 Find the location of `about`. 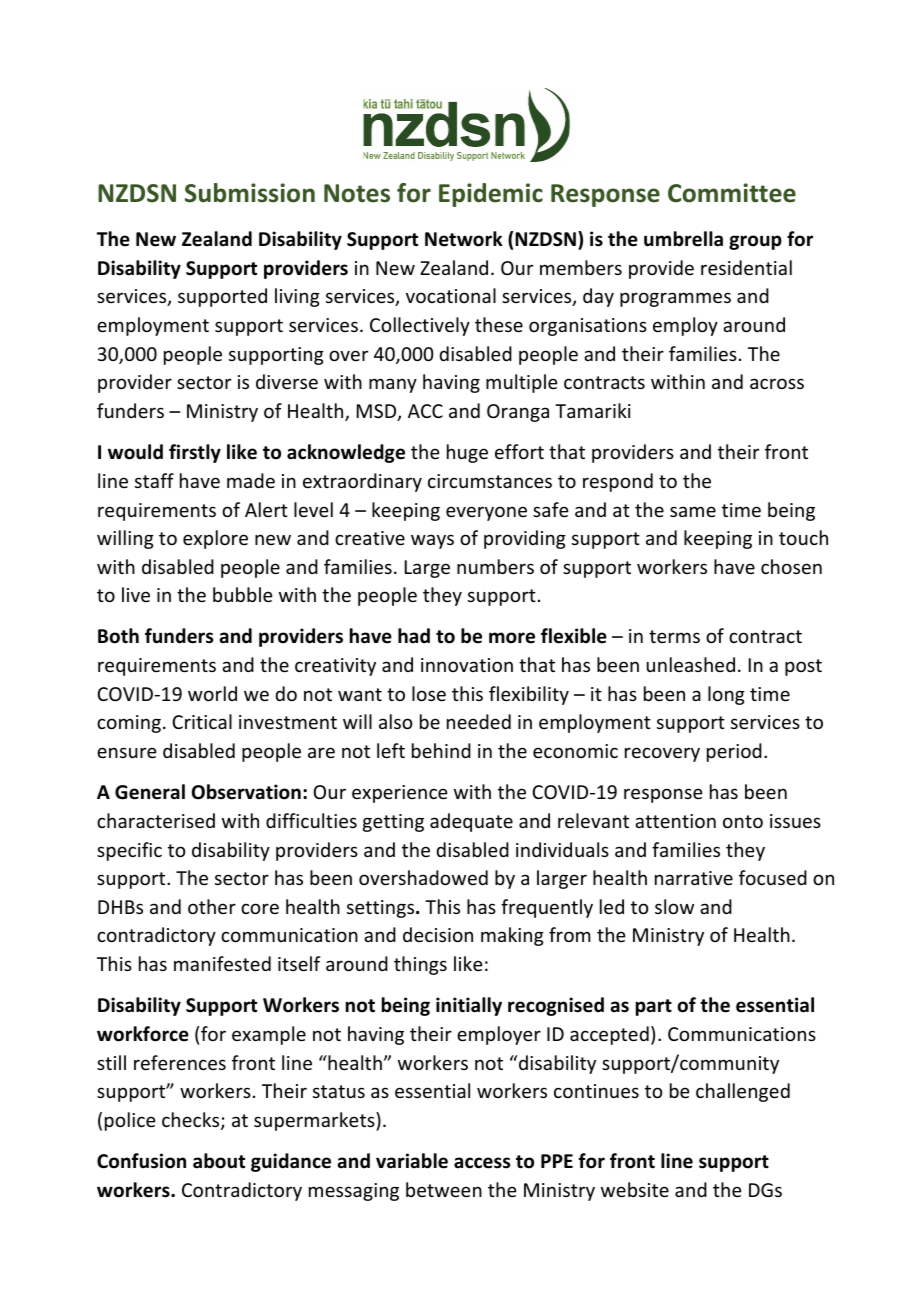

about is located at coordinates (219, 1161).
